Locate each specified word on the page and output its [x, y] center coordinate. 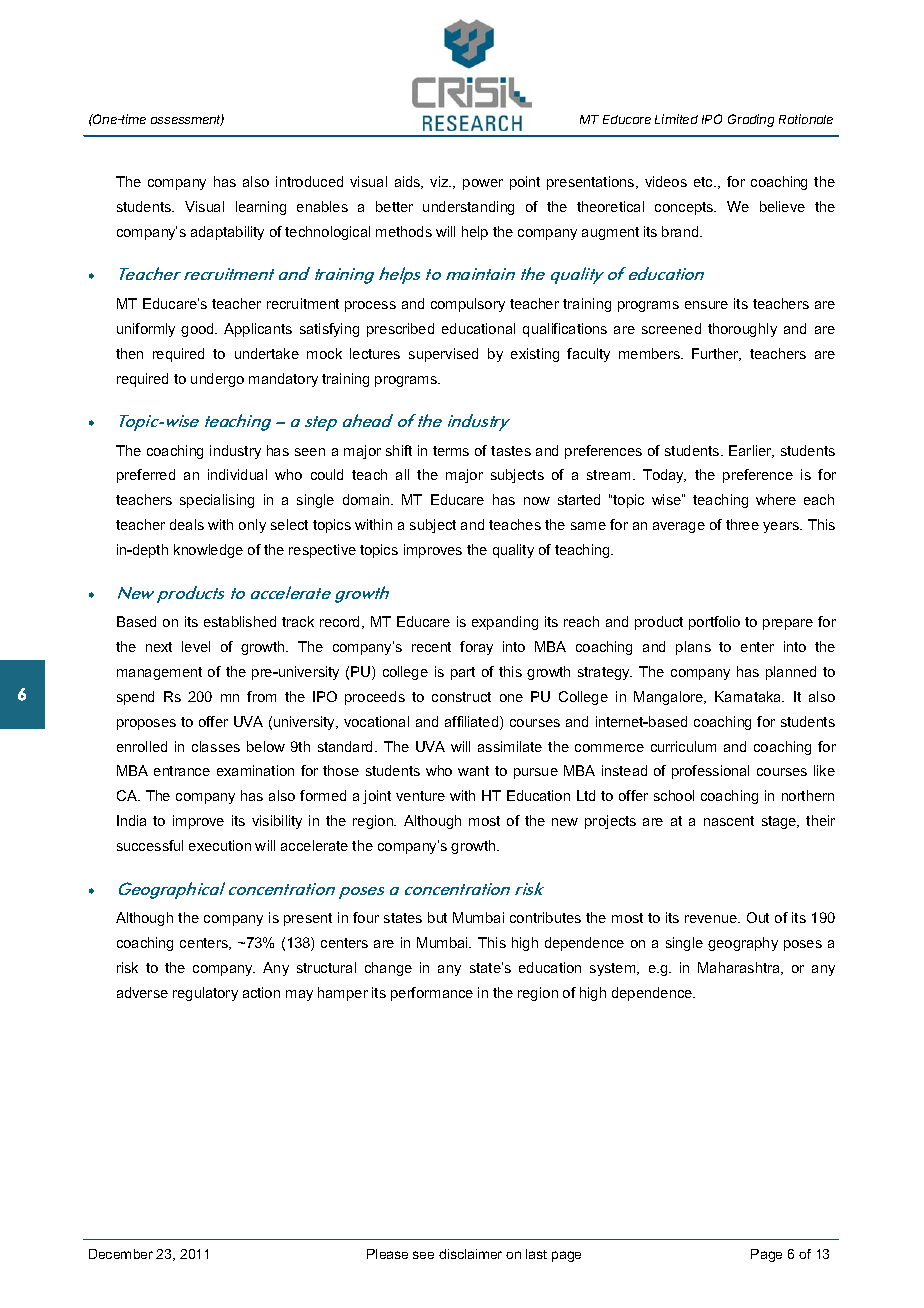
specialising [217, 501]
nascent [729, 821]
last [536, 1254]
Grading [751, 120]
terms [451, 451]
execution [220, 845]
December [121, 1254]
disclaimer [470, 1254]
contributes [545, 917]
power [483, 184]
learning [261, 208]
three [742, 524]
